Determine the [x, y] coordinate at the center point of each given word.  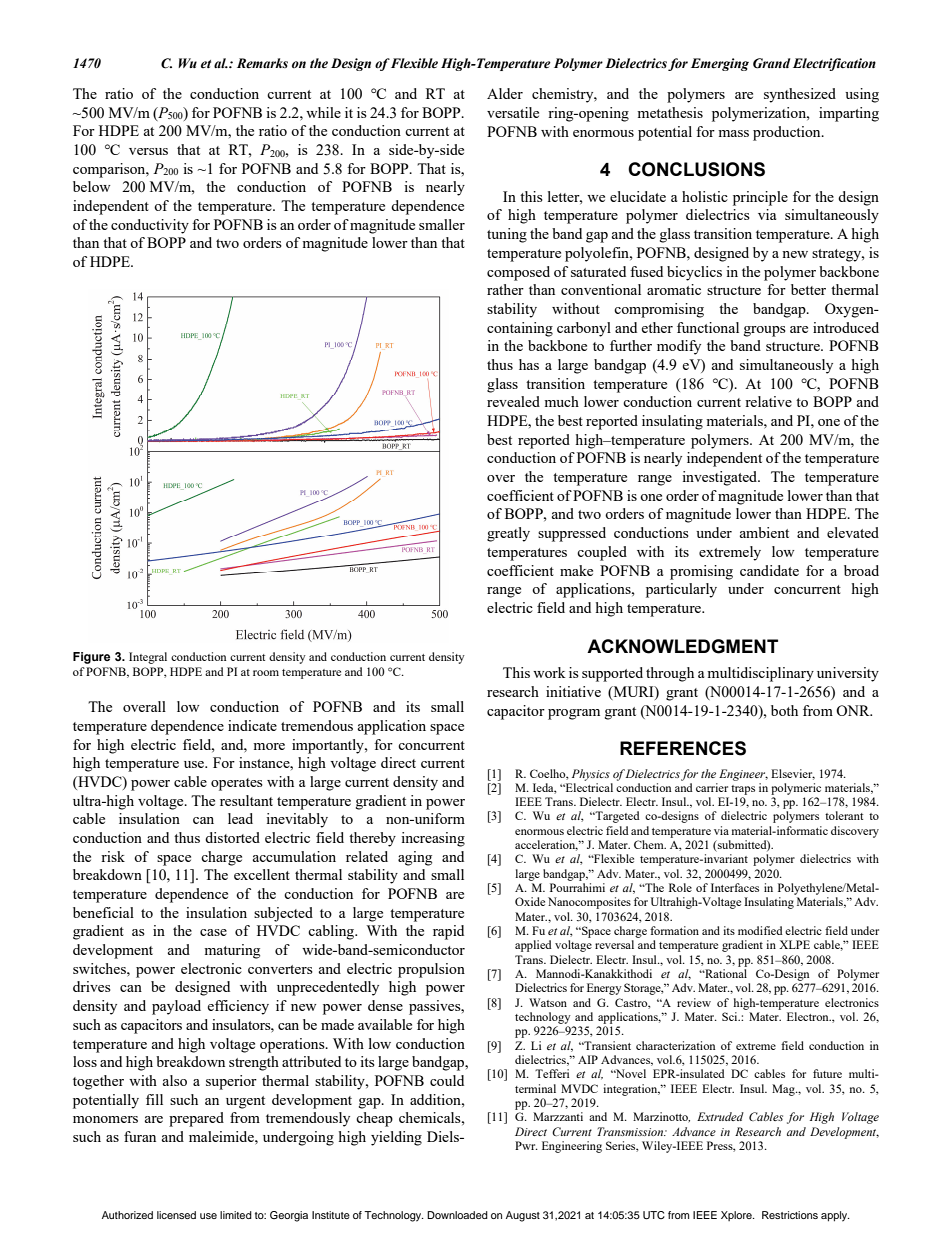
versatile [513, 112]
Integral [148, 658]
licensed [176, 1215]
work [549, 672]
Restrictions [790, 1215]
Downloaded [457, 1215]
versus [148, 151]
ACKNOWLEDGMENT [682, 646]
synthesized [800, 95]
